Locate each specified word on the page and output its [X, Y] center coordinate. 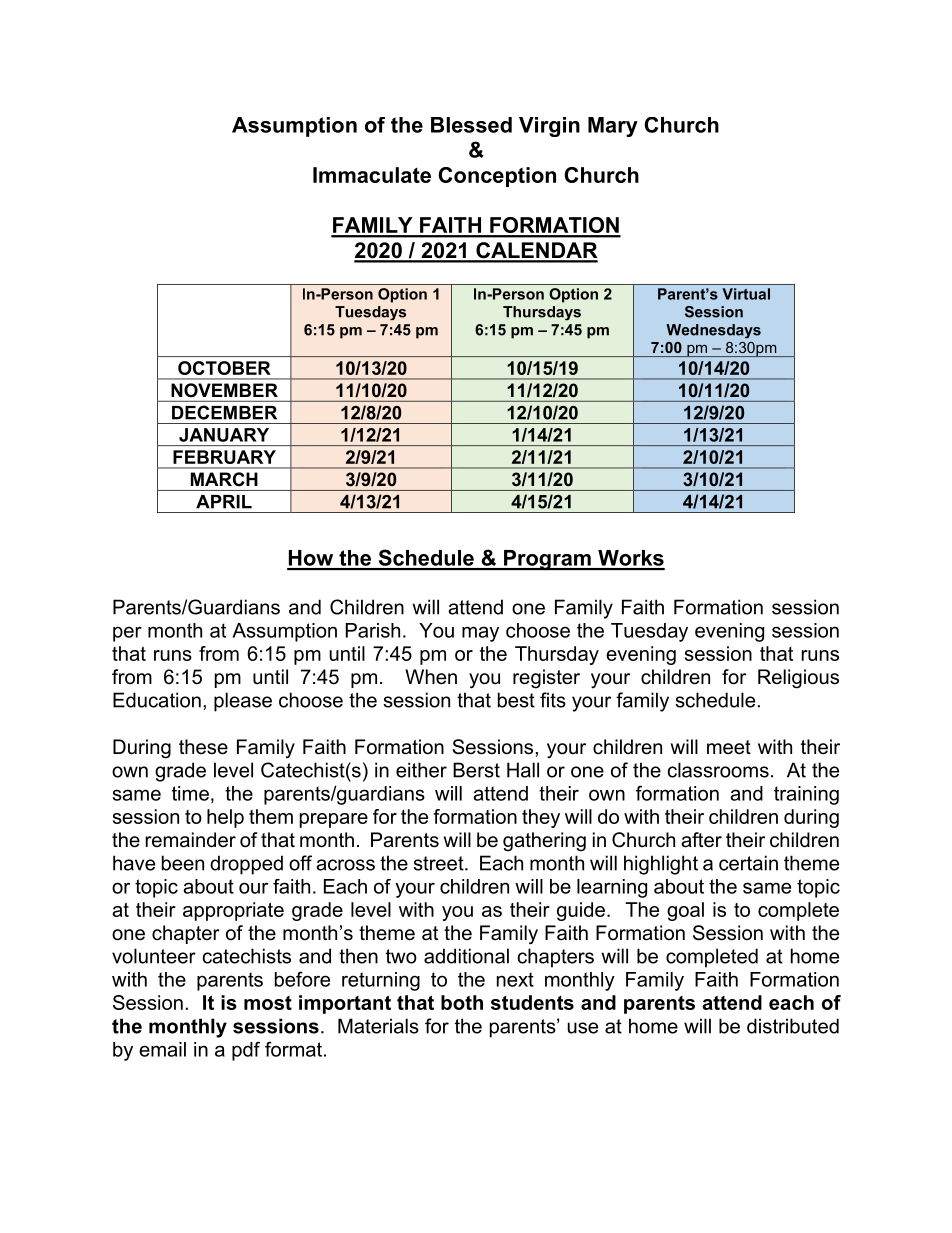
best [516, 700]
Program [547, 560]
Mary [613, 127]
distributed [793, 1026]
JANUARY [224, 435]
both [462, 1002]
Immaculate [372, 175]
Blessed [471, 125]
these [203, 747]
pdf [246, 1051]
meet [729, 747]
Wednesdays [713, 331]
